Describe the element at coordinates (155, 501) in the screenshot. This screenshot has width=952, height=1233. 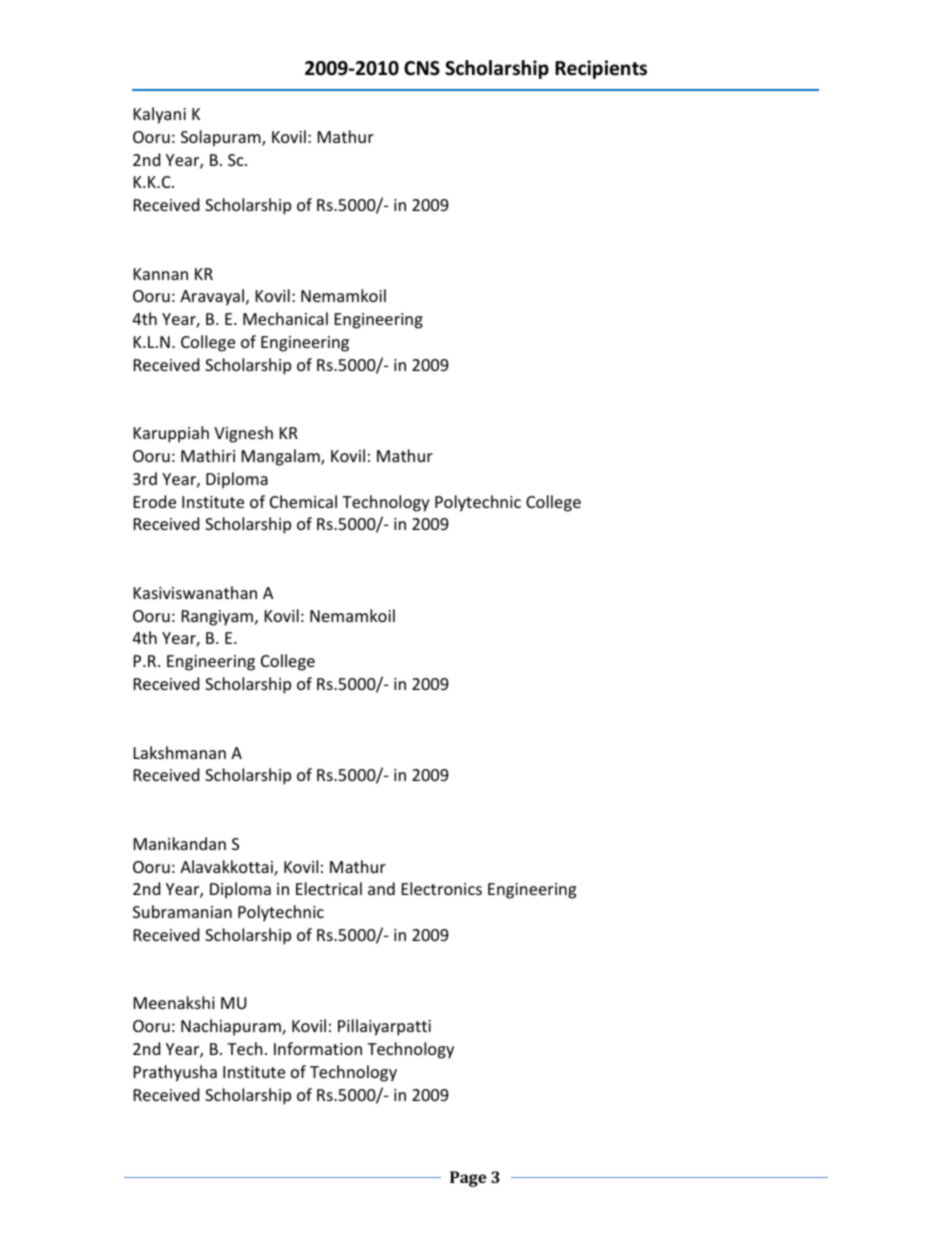
I see `Erode` at that location.
